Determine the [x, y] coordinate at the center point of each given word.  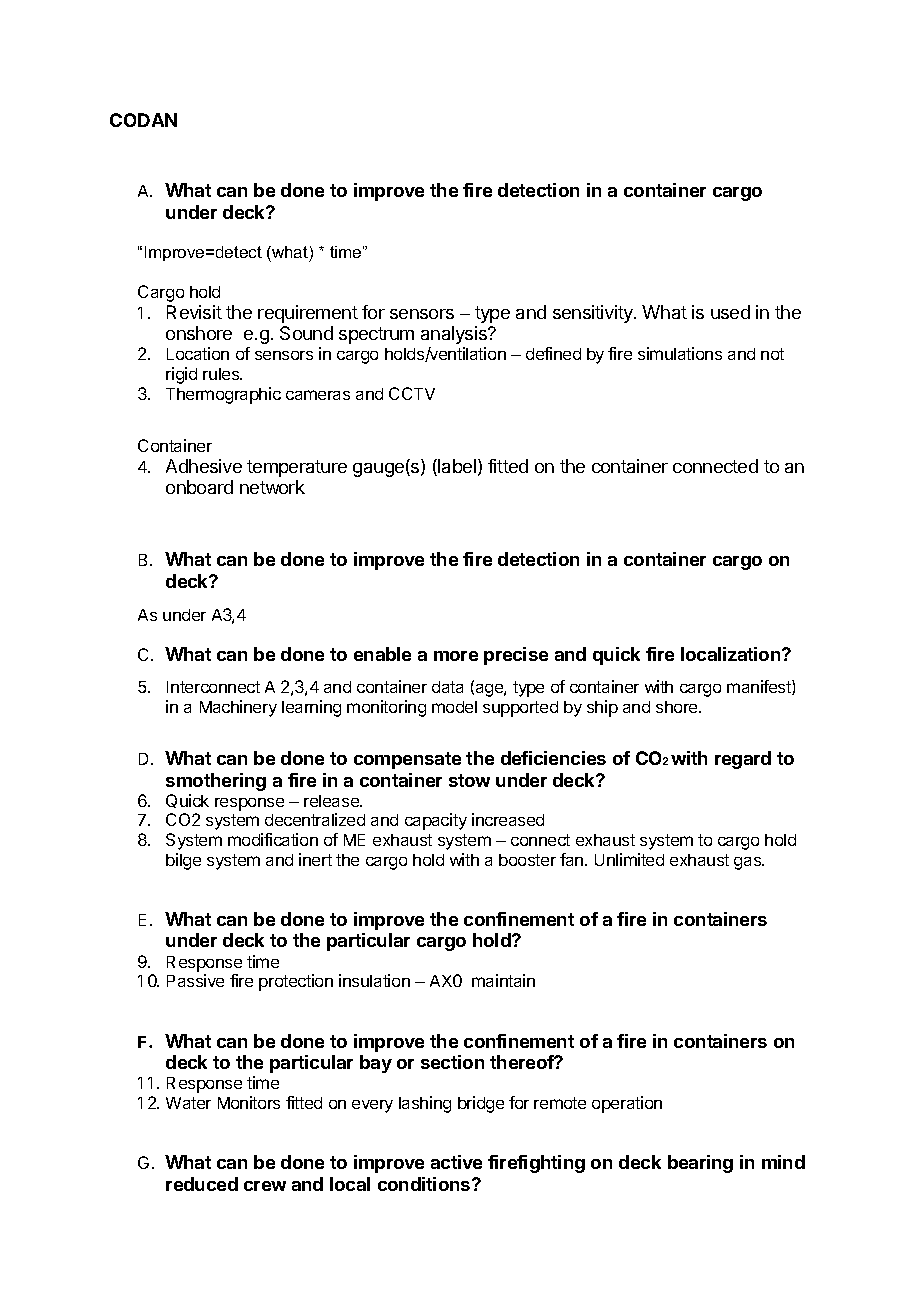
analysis [455, 335]
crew [265, 1186]
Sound [306, 333]
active [456, 1162]
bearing [700, 1164]
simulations [680, 353]
